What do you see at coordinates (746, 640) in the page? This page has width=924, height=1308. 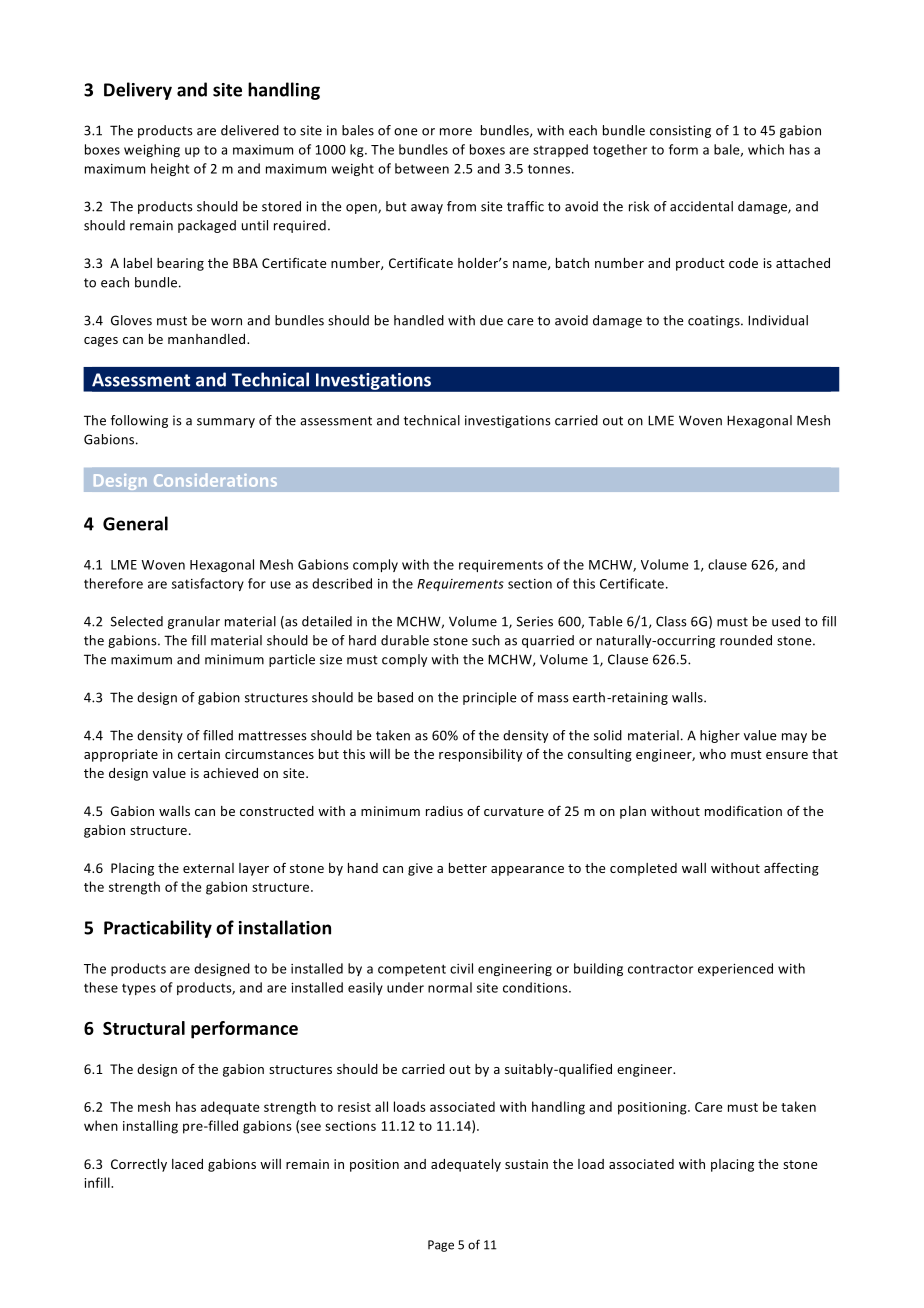 I see `rounded` at bounding box center [746, 640].
